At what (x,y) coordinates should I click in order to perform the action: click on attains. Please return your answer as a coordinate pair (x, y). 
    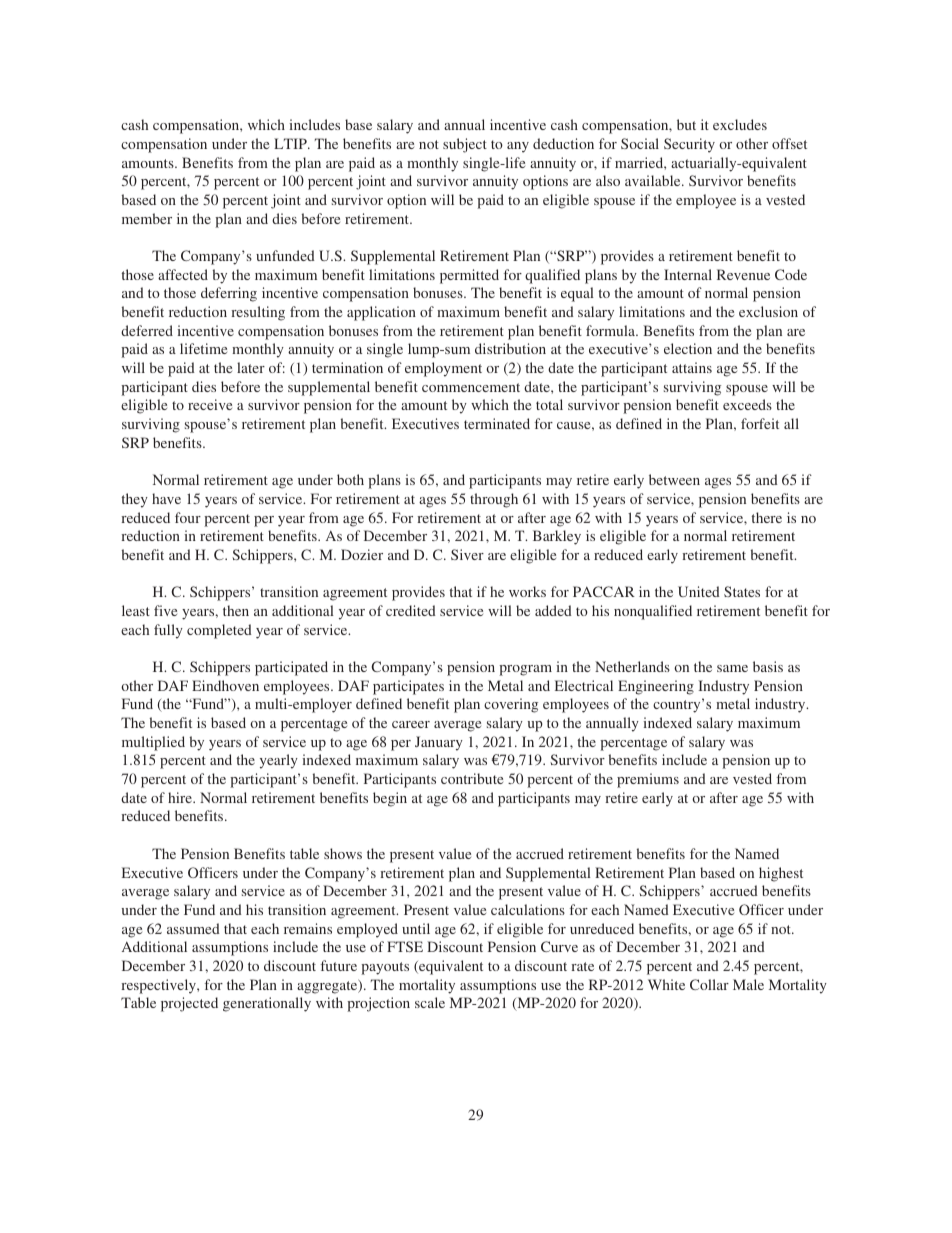
    Looking at the image, I should click on (692, 367).
